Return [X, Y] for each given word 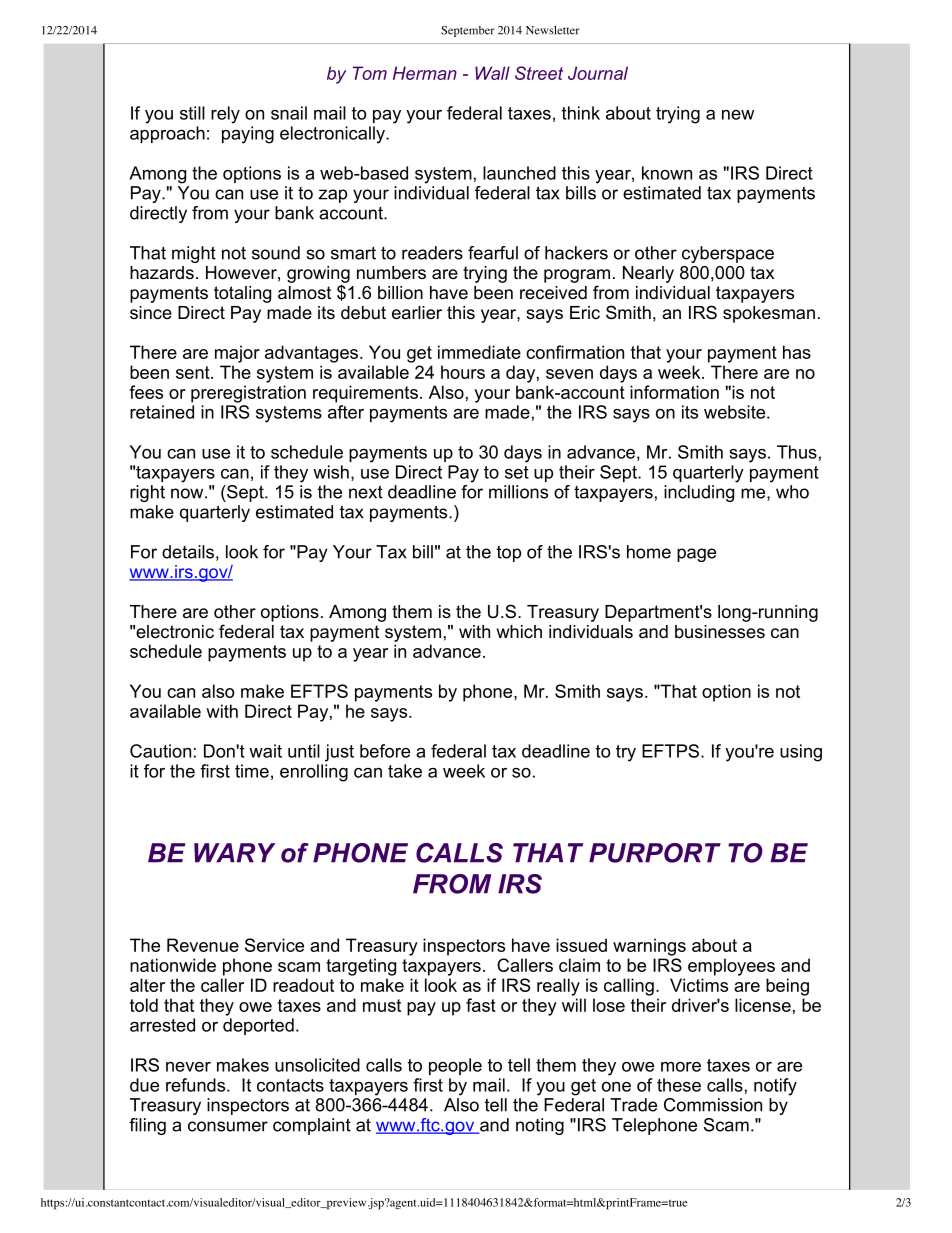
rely [225, 115]
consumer [228, 1126]
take [405, 771]
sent [194, 372]
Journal [598, 73]
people [455, 1066]
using [801, 753]
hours [463, 372]
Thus [797, 452]
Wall [492, 73]
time [252, 771]
